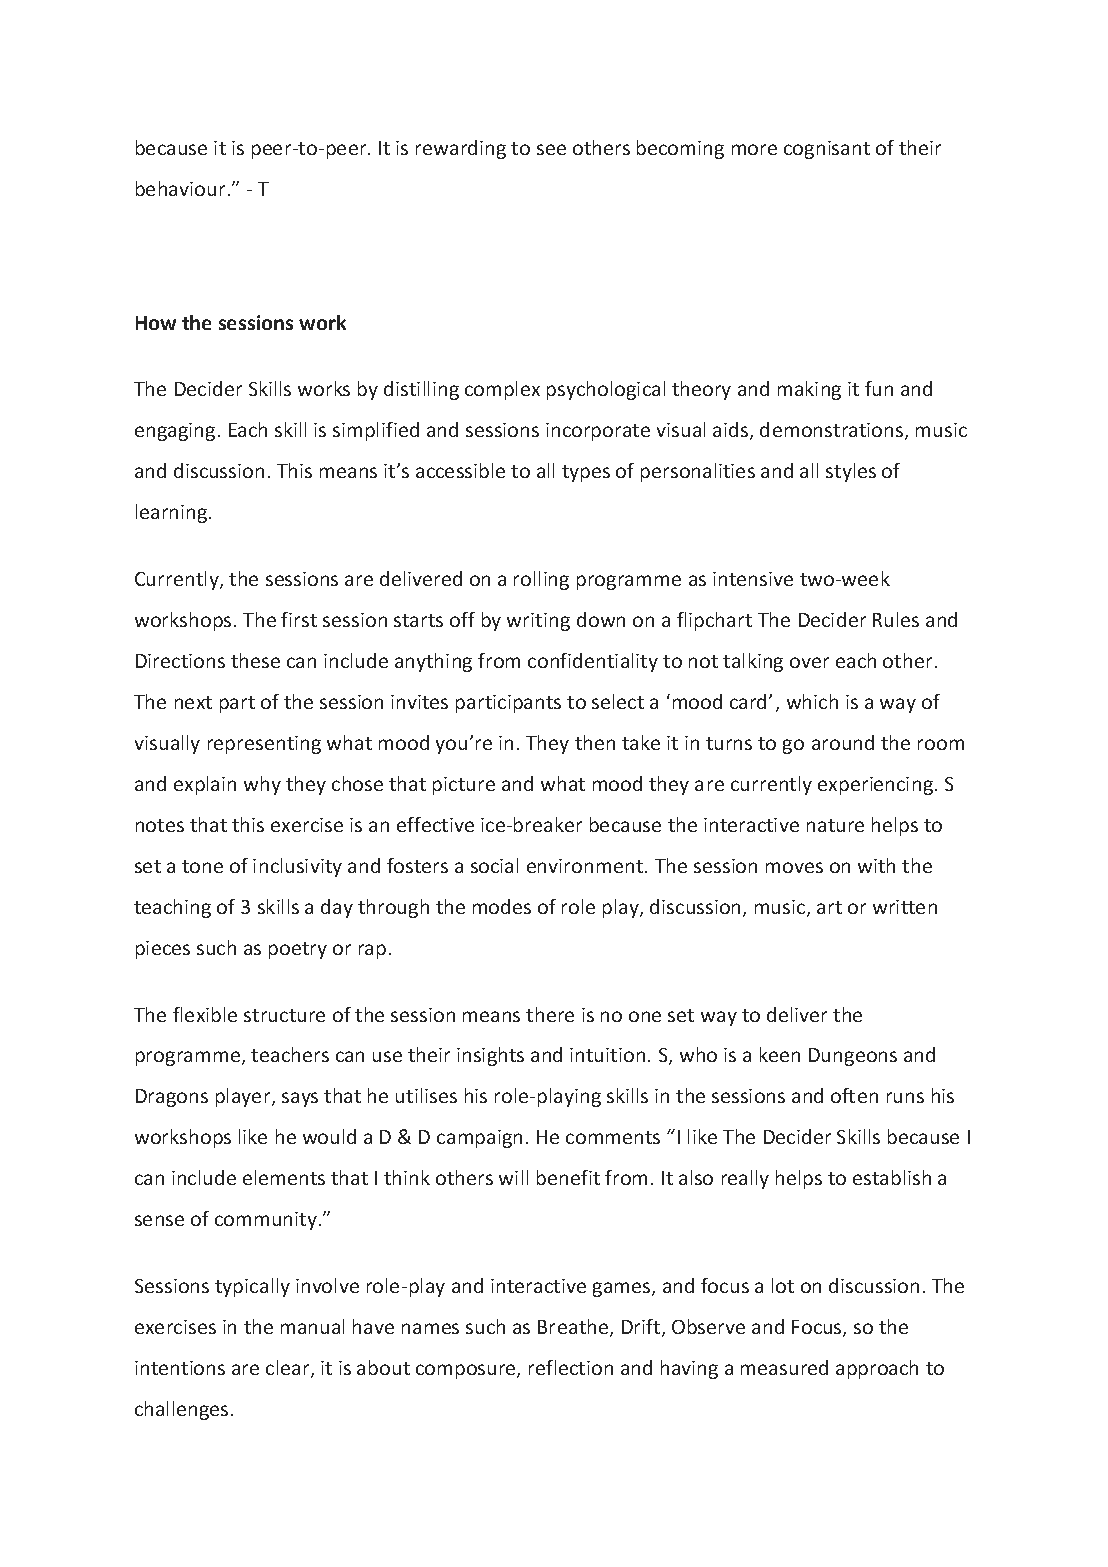 Image resolution: width=1108 pixels, height=1567 pixels. Describe the element at coordinates (571, 1367) in the image. I see `reflection` at that location.
